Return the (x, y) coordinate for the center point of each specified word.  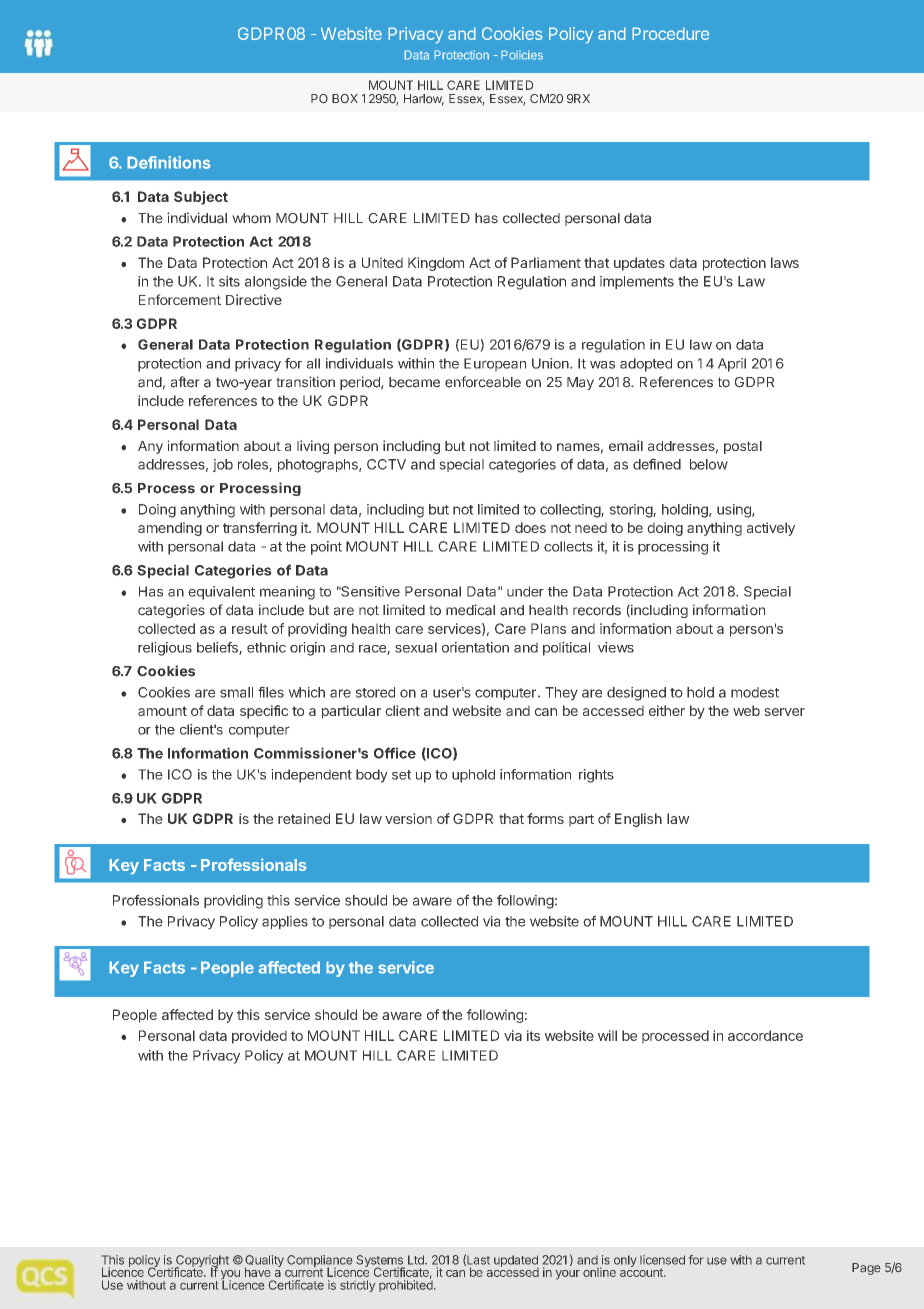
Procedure (670, 33)
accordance (765, 1035)
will (607, 1035)
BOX (345, 98)
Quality (264, 1262)
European (495, 365)
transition (305, 382)
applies (285, 922)
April (732, 365)
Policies (522, 55)
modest (755, 692)
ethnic (266, 647)
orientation (475, 647)
